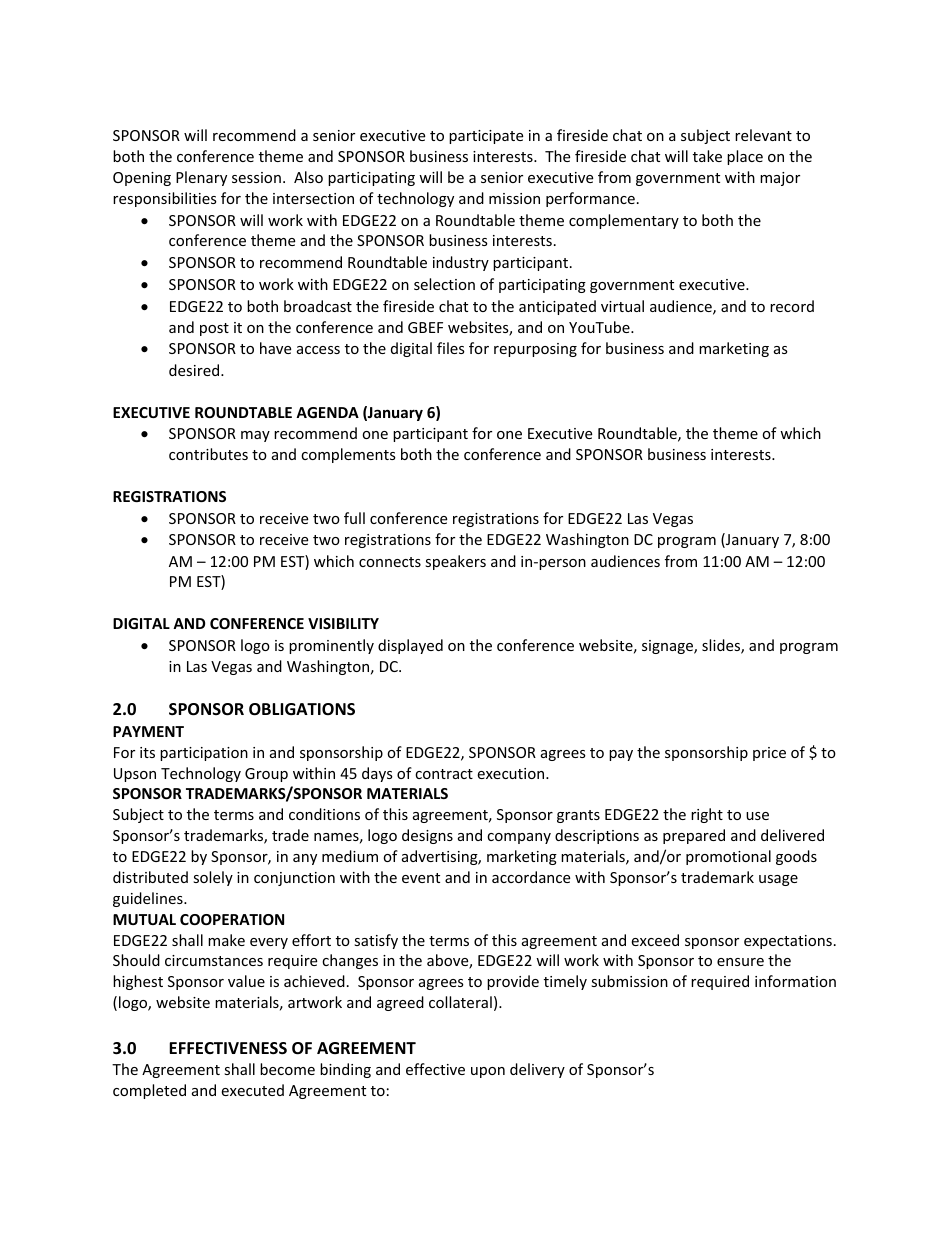 This screenshot has width=952, height=1233. What do you see at coordinates (201, 178) in the screenshot?
I see `Plenary` at bounding box center [201, 178].
